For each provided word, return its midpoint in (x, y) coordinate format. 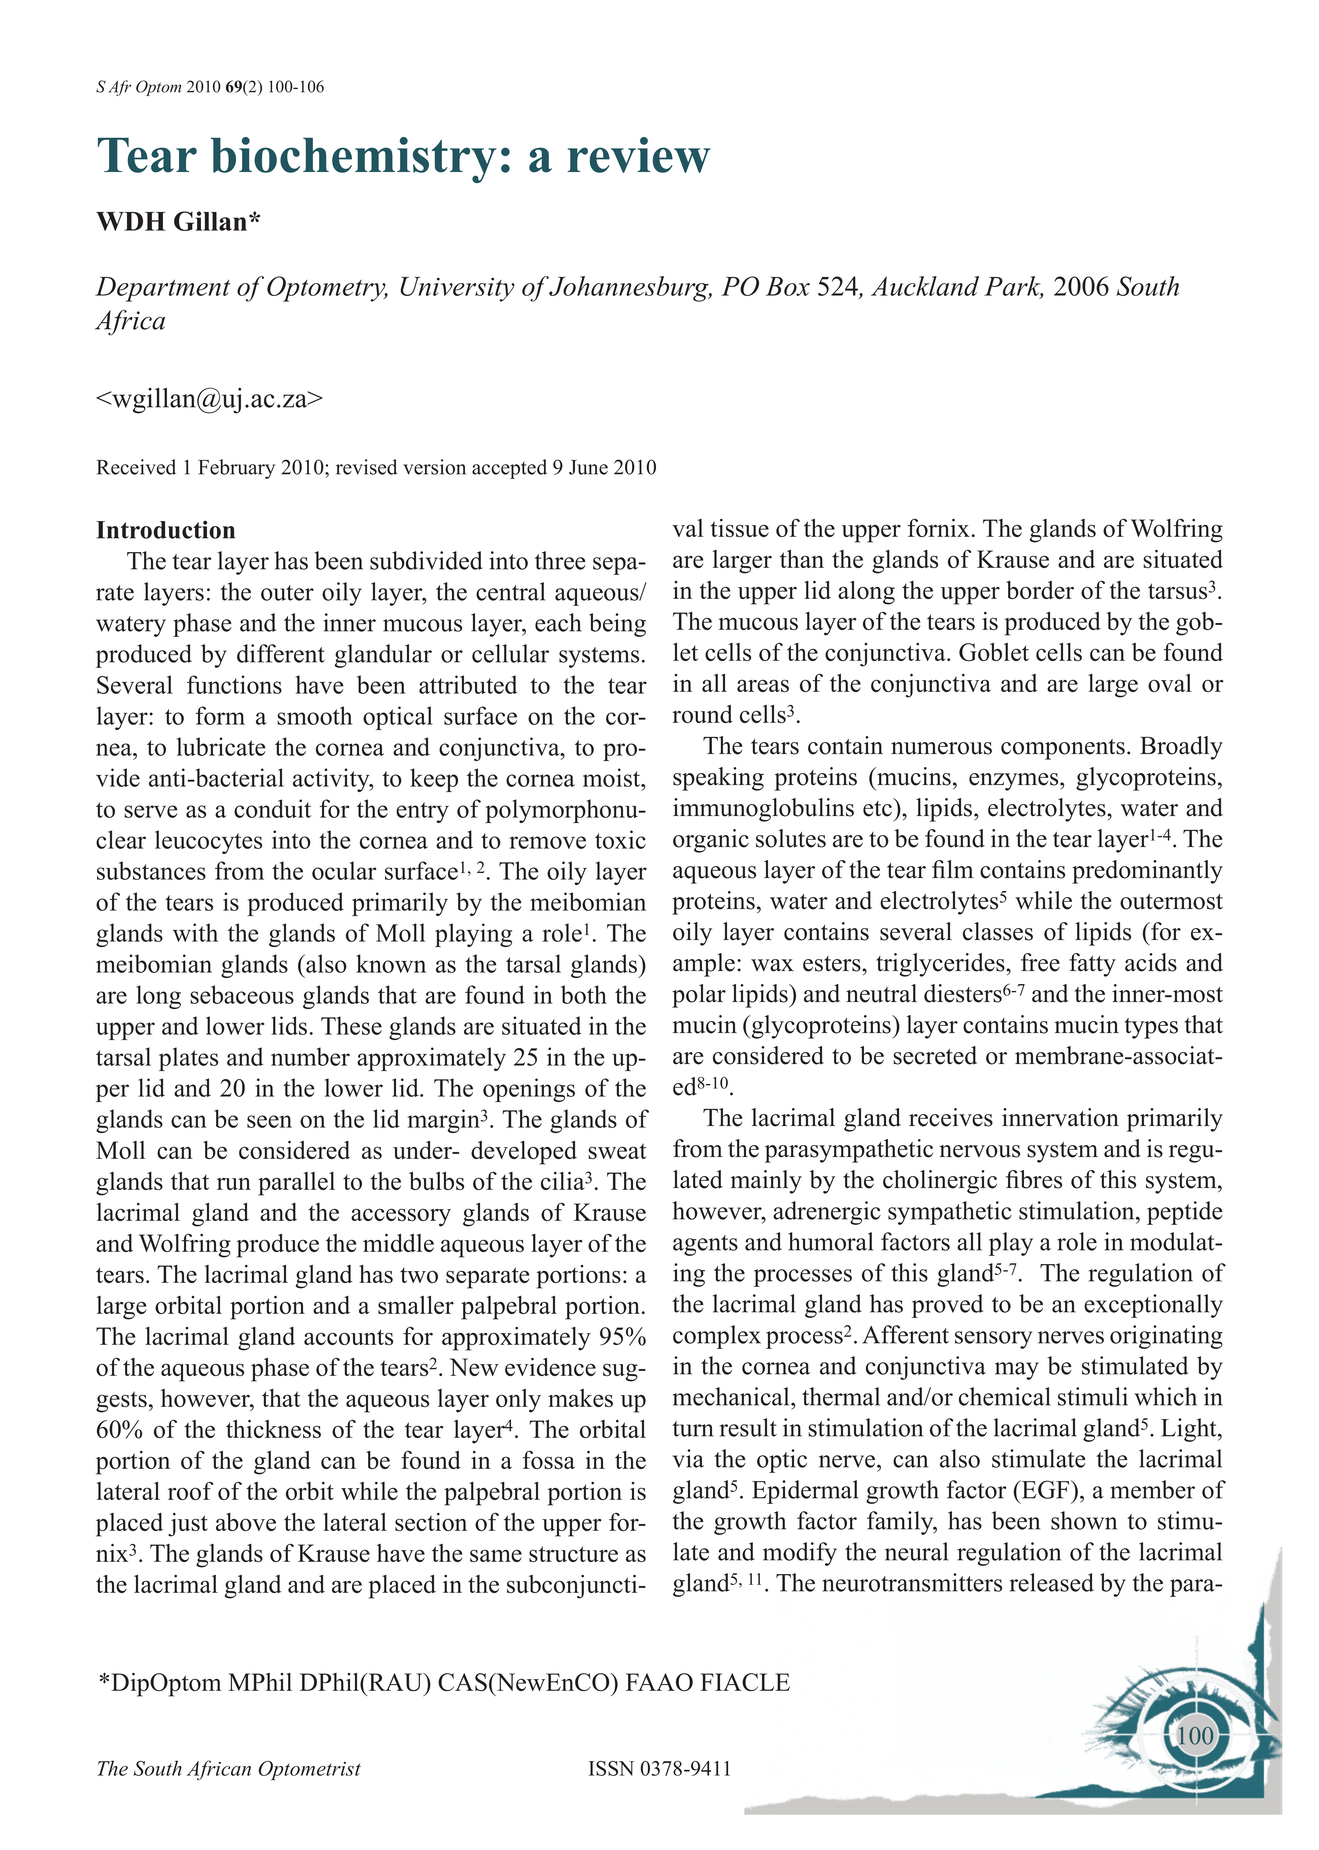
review (639, 155)
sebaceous (242, 994)
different (281, 653)
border (1040, 590)
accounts (348, 1337)
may (1017, 1371)
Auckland (925, 286)
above (246, 1522)
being (617, 625)
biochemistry (353, 160)
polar (699, 996)
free (1040, 962)
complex (717, 1337)
